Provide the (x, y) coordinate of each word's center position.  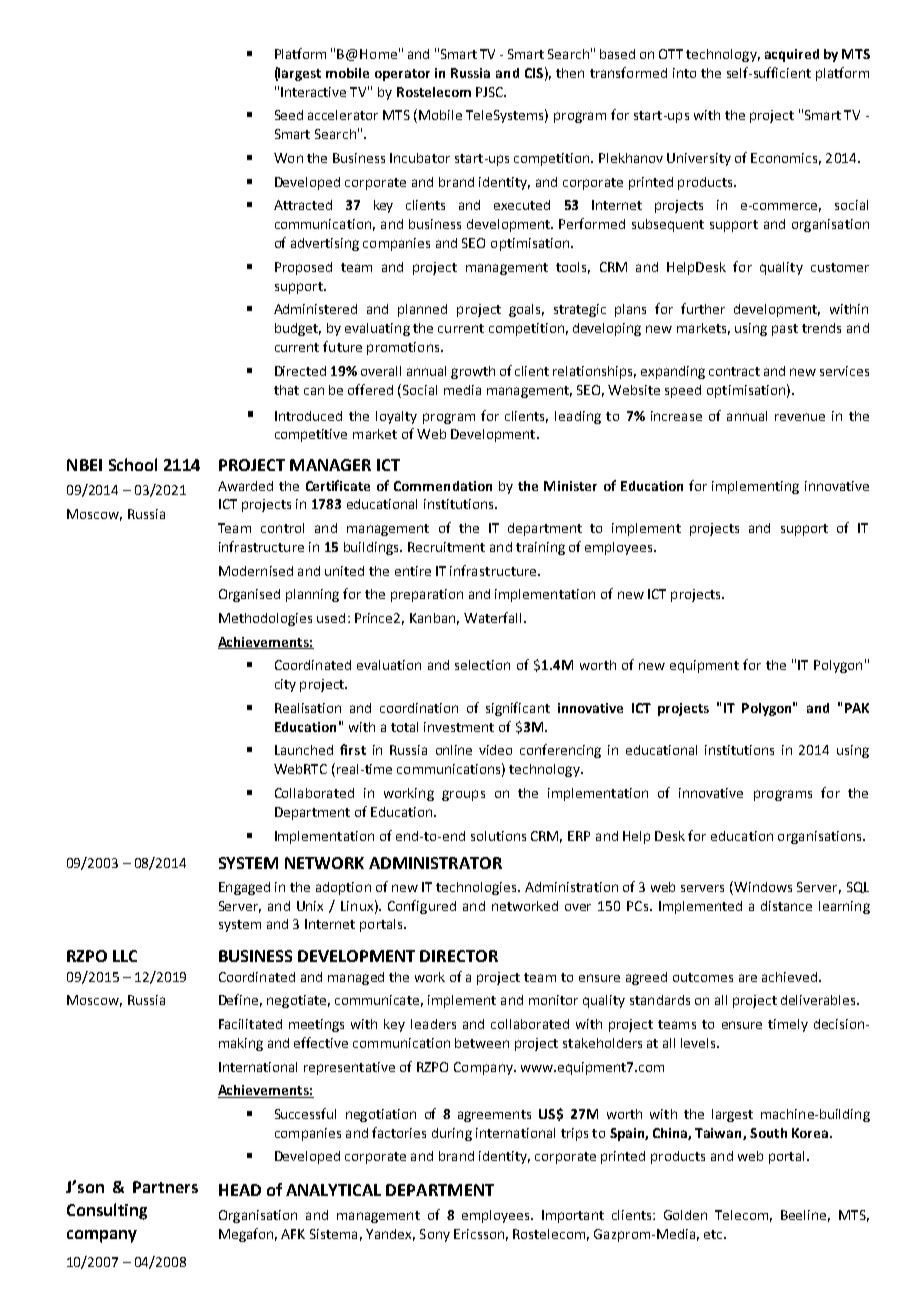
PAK (857, 708)
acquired (792, 55)
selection (482, 665)
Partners (165, 1187)
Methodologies (265, 619)
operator (402, 75)
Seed (289, 115)
